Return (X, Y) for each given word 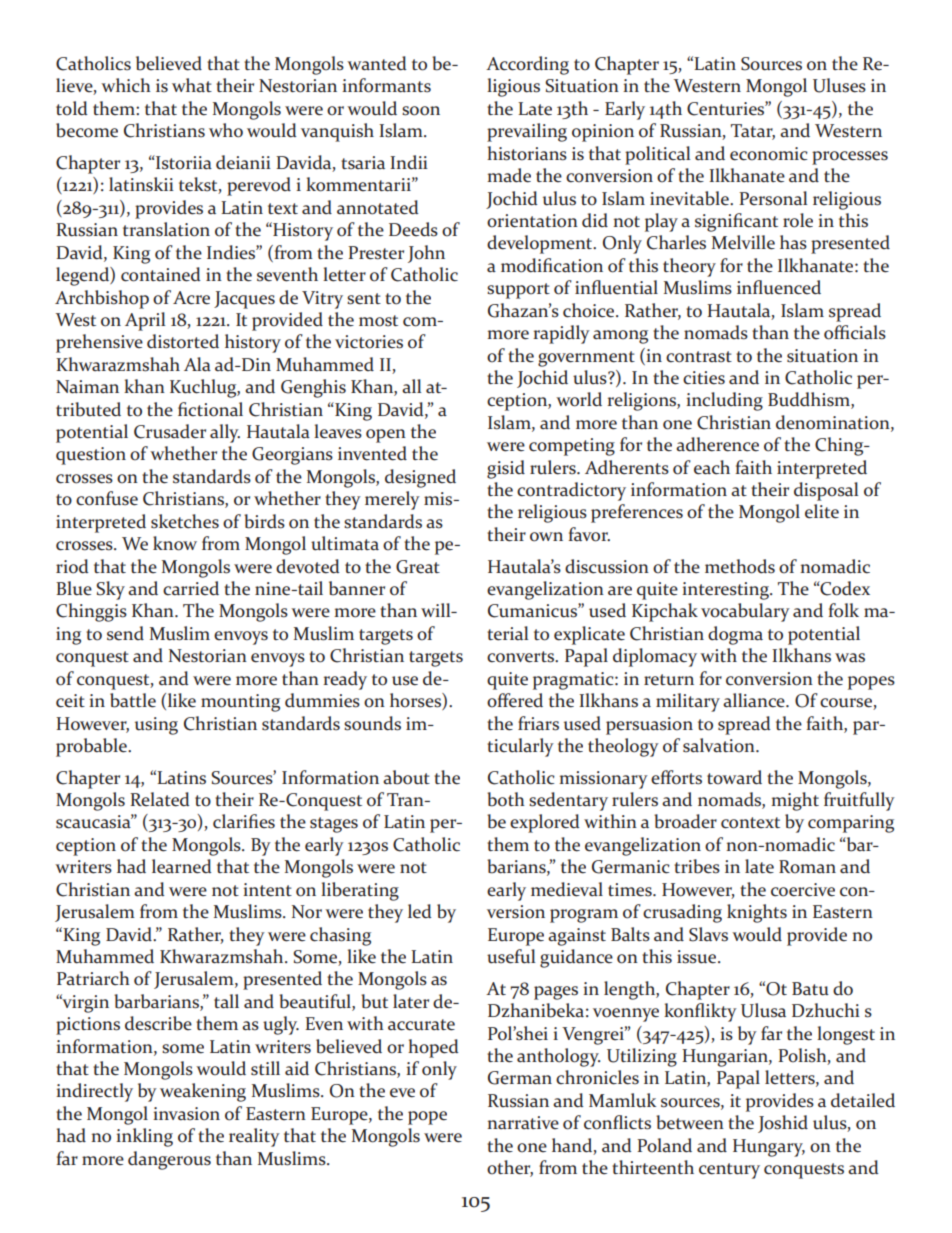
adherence (717, 444)
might (795, 801)
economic (769, 154)
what (192, 85)
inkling (144, 1137)
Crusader (170, 431)
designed (420, 478)
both (506, 799)
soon (421, 111)
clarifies (244, 821)
